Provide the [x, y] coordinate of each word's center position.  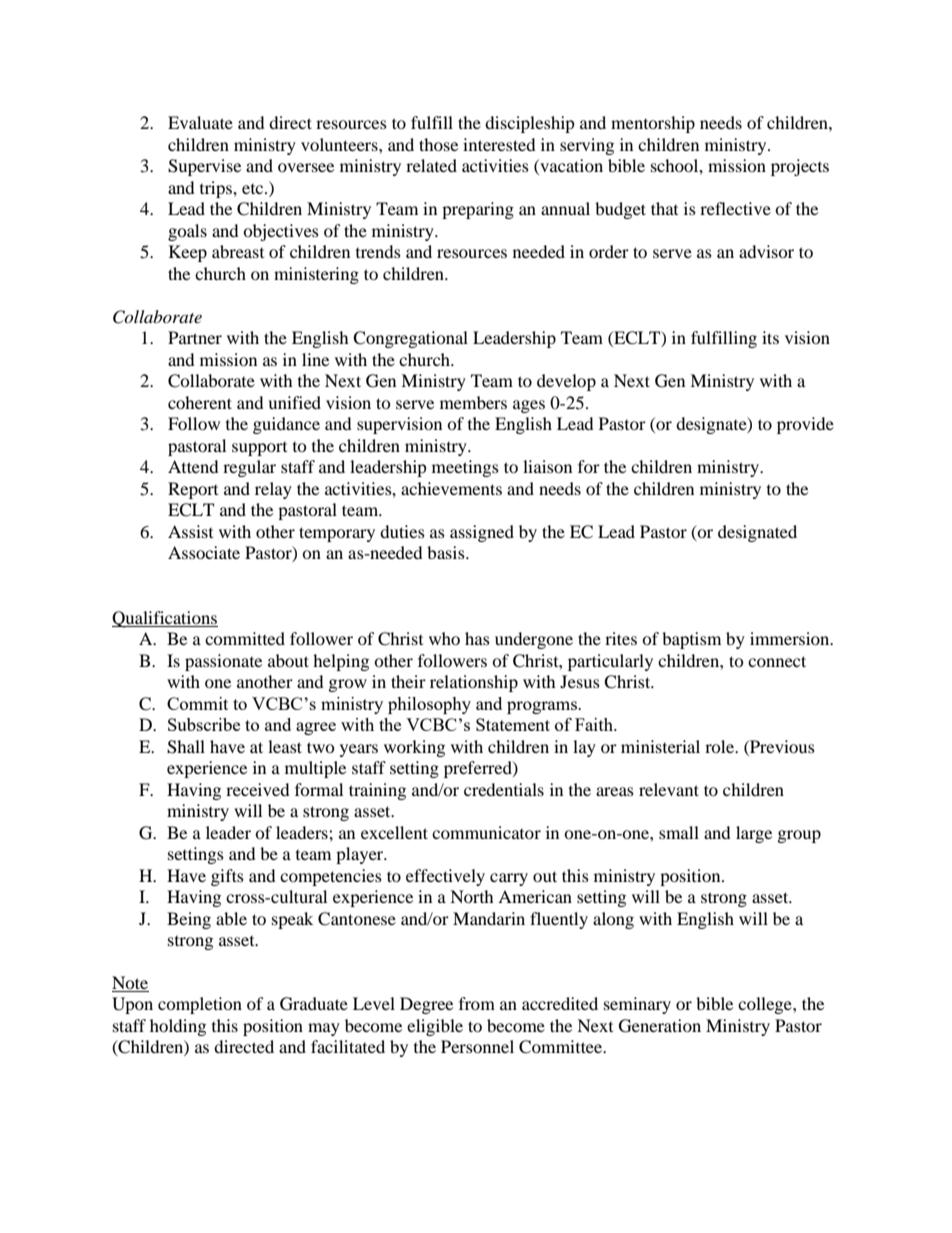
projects [800, 167]
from [477, 1003]
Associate [204, 552]
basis [447, 552]
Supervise [204, 167]
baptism [691, 640]
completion [200, 1005]
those [438, 144]
